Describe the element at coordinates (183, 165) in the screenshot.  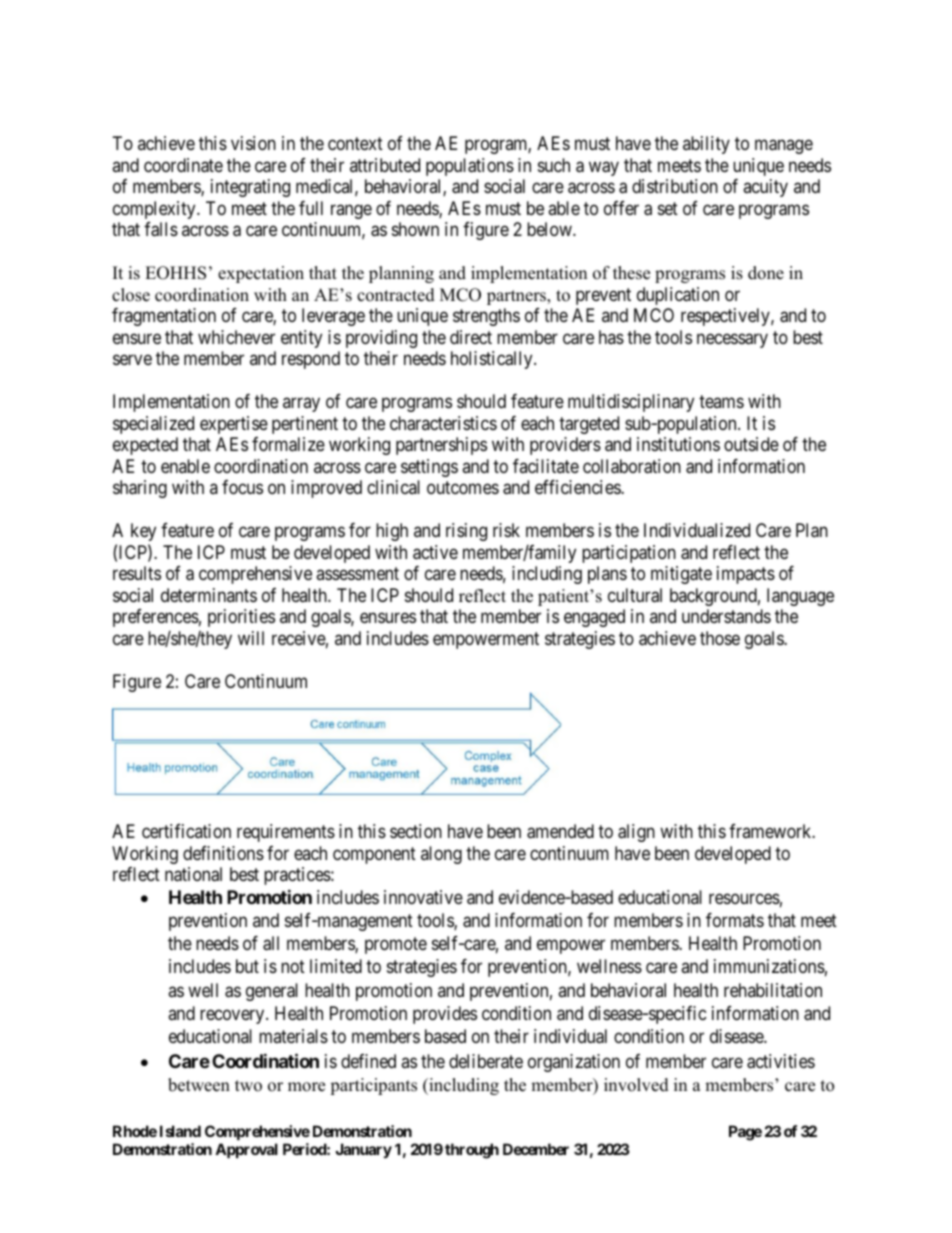
I see `coordinate` at that location.
